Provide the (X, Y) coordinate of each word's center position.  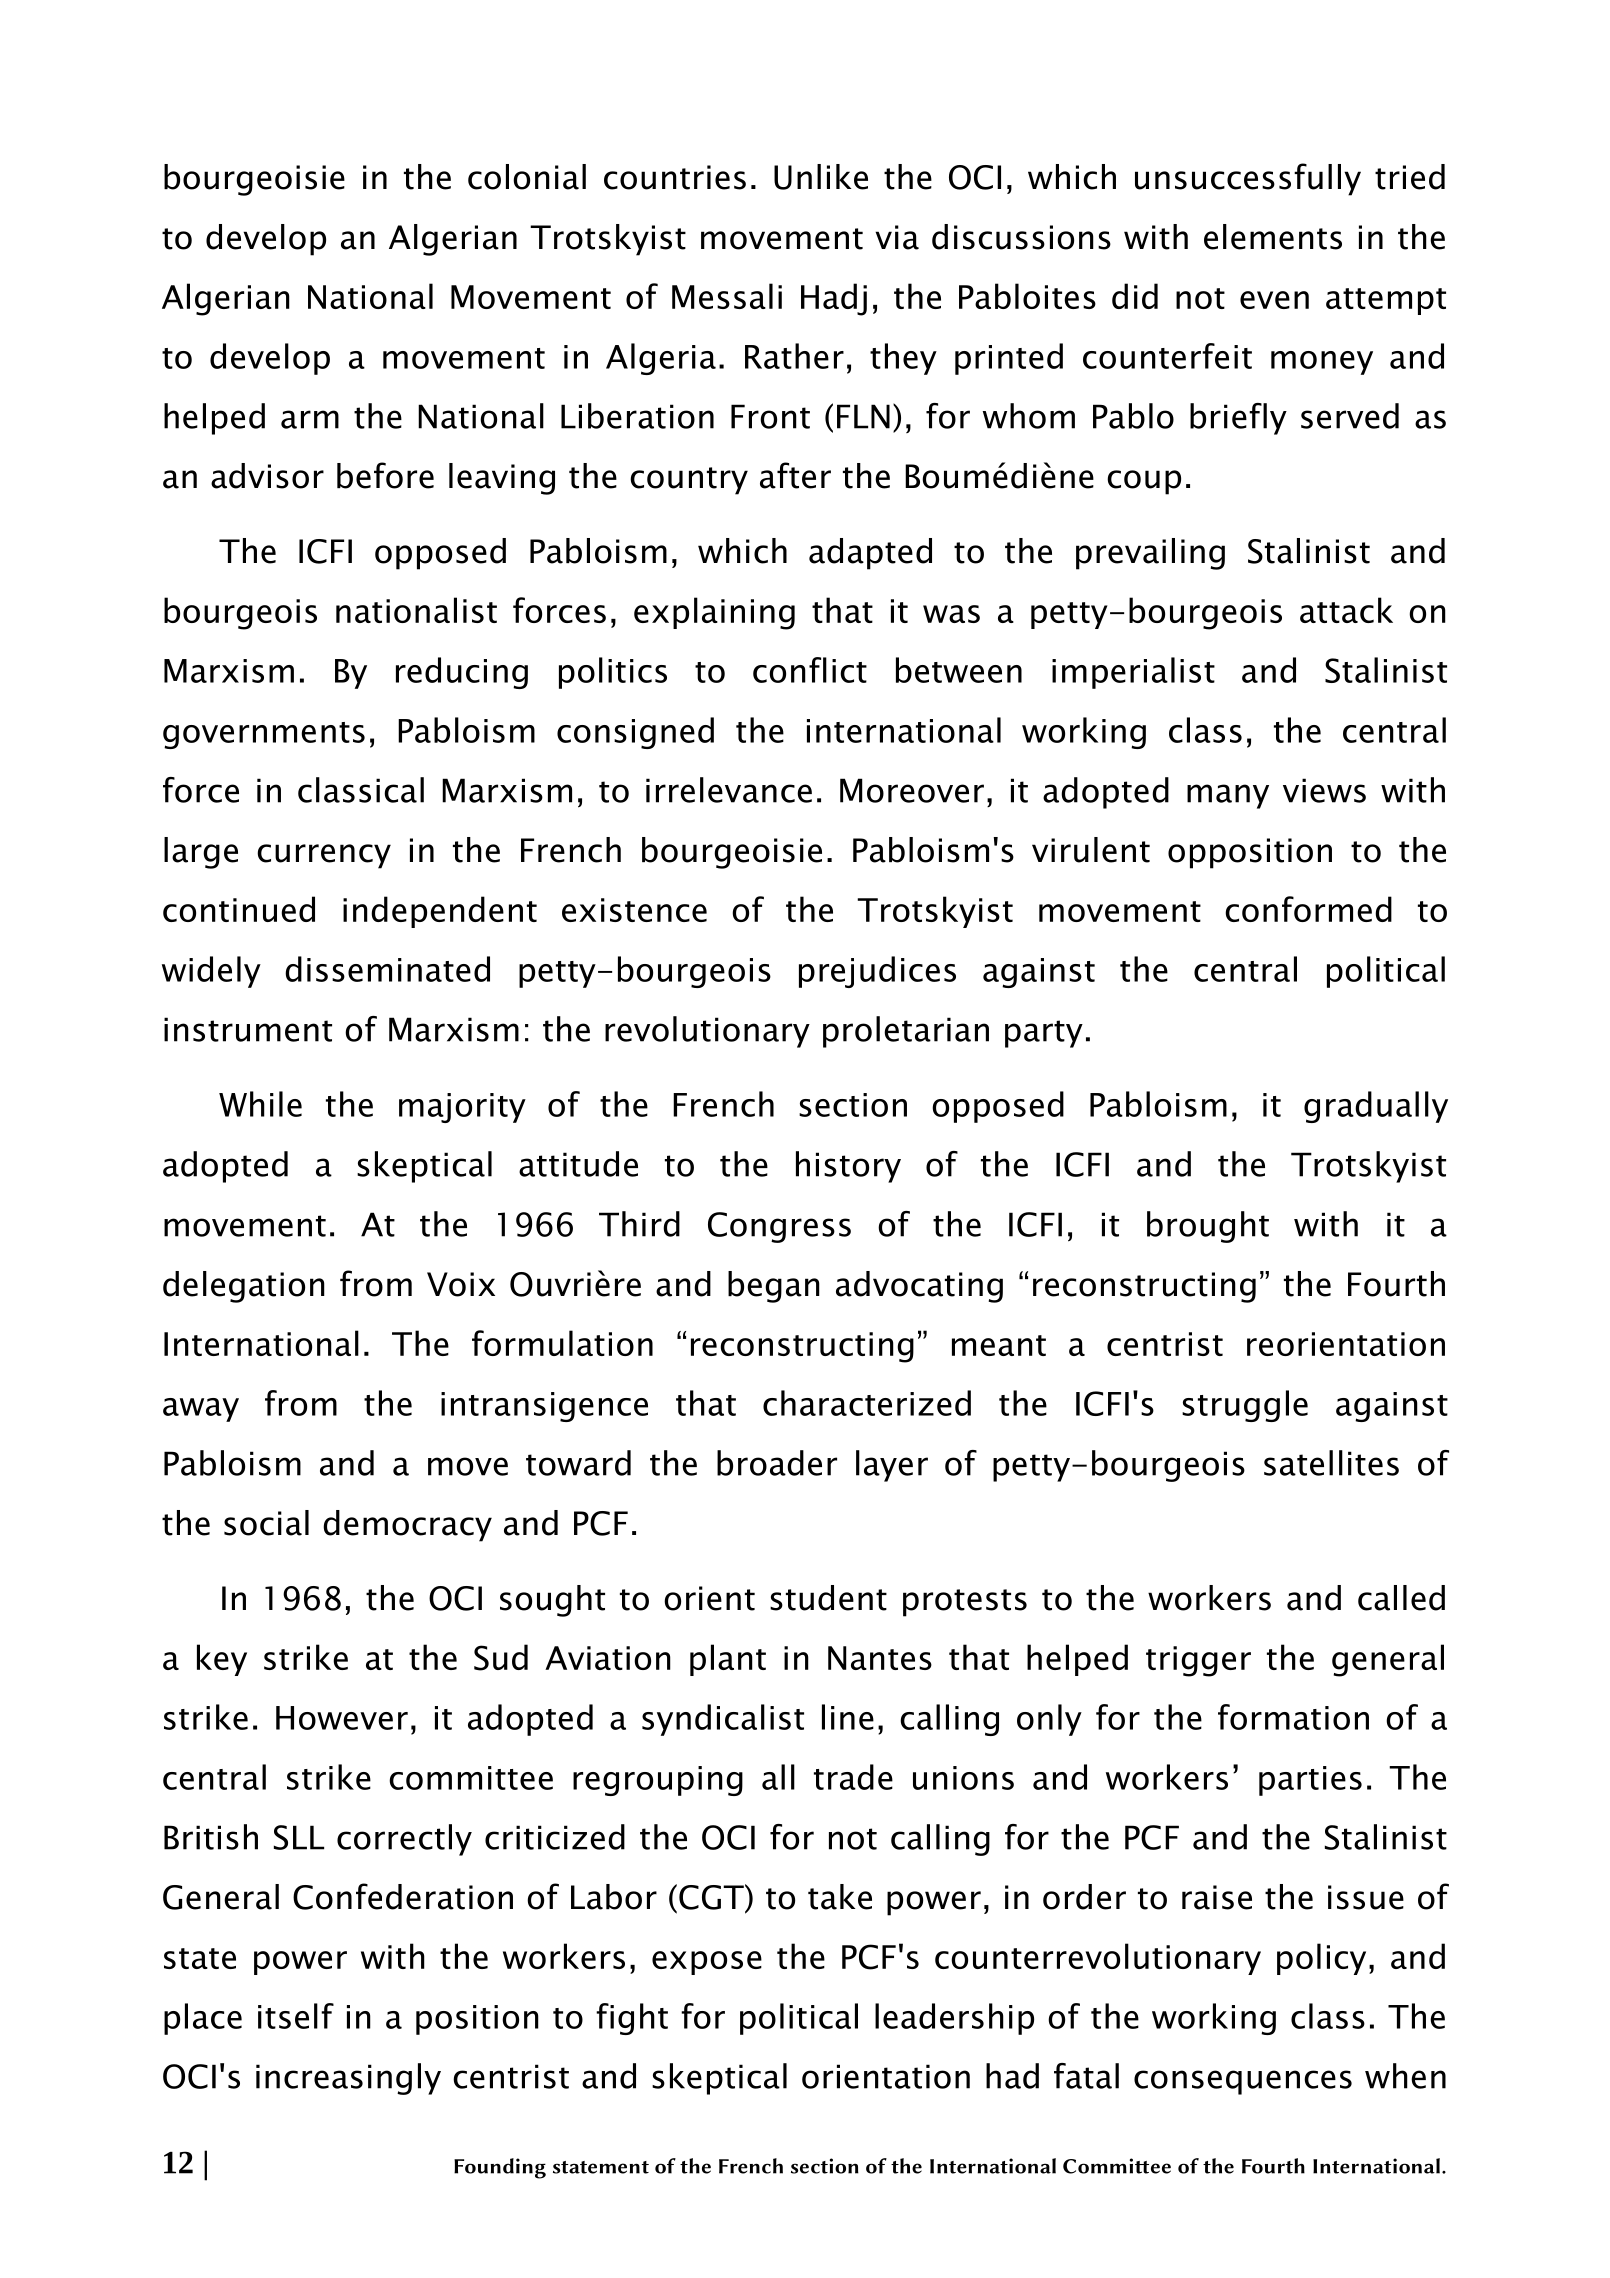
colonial (527, 177)
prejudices (877, 972)
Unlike (821, 177)
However (342, 1718)
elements (1273, 237)
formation (1293, 1717)
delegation (244, 1287)
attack (1346, 610)
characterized (867, 1403)
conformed (1308, 909)
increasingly (348, 2079)
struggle (1245, 1406)
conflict (810, 670)
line (848, 1717)
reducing (462, 673)
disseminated (387, 969)
